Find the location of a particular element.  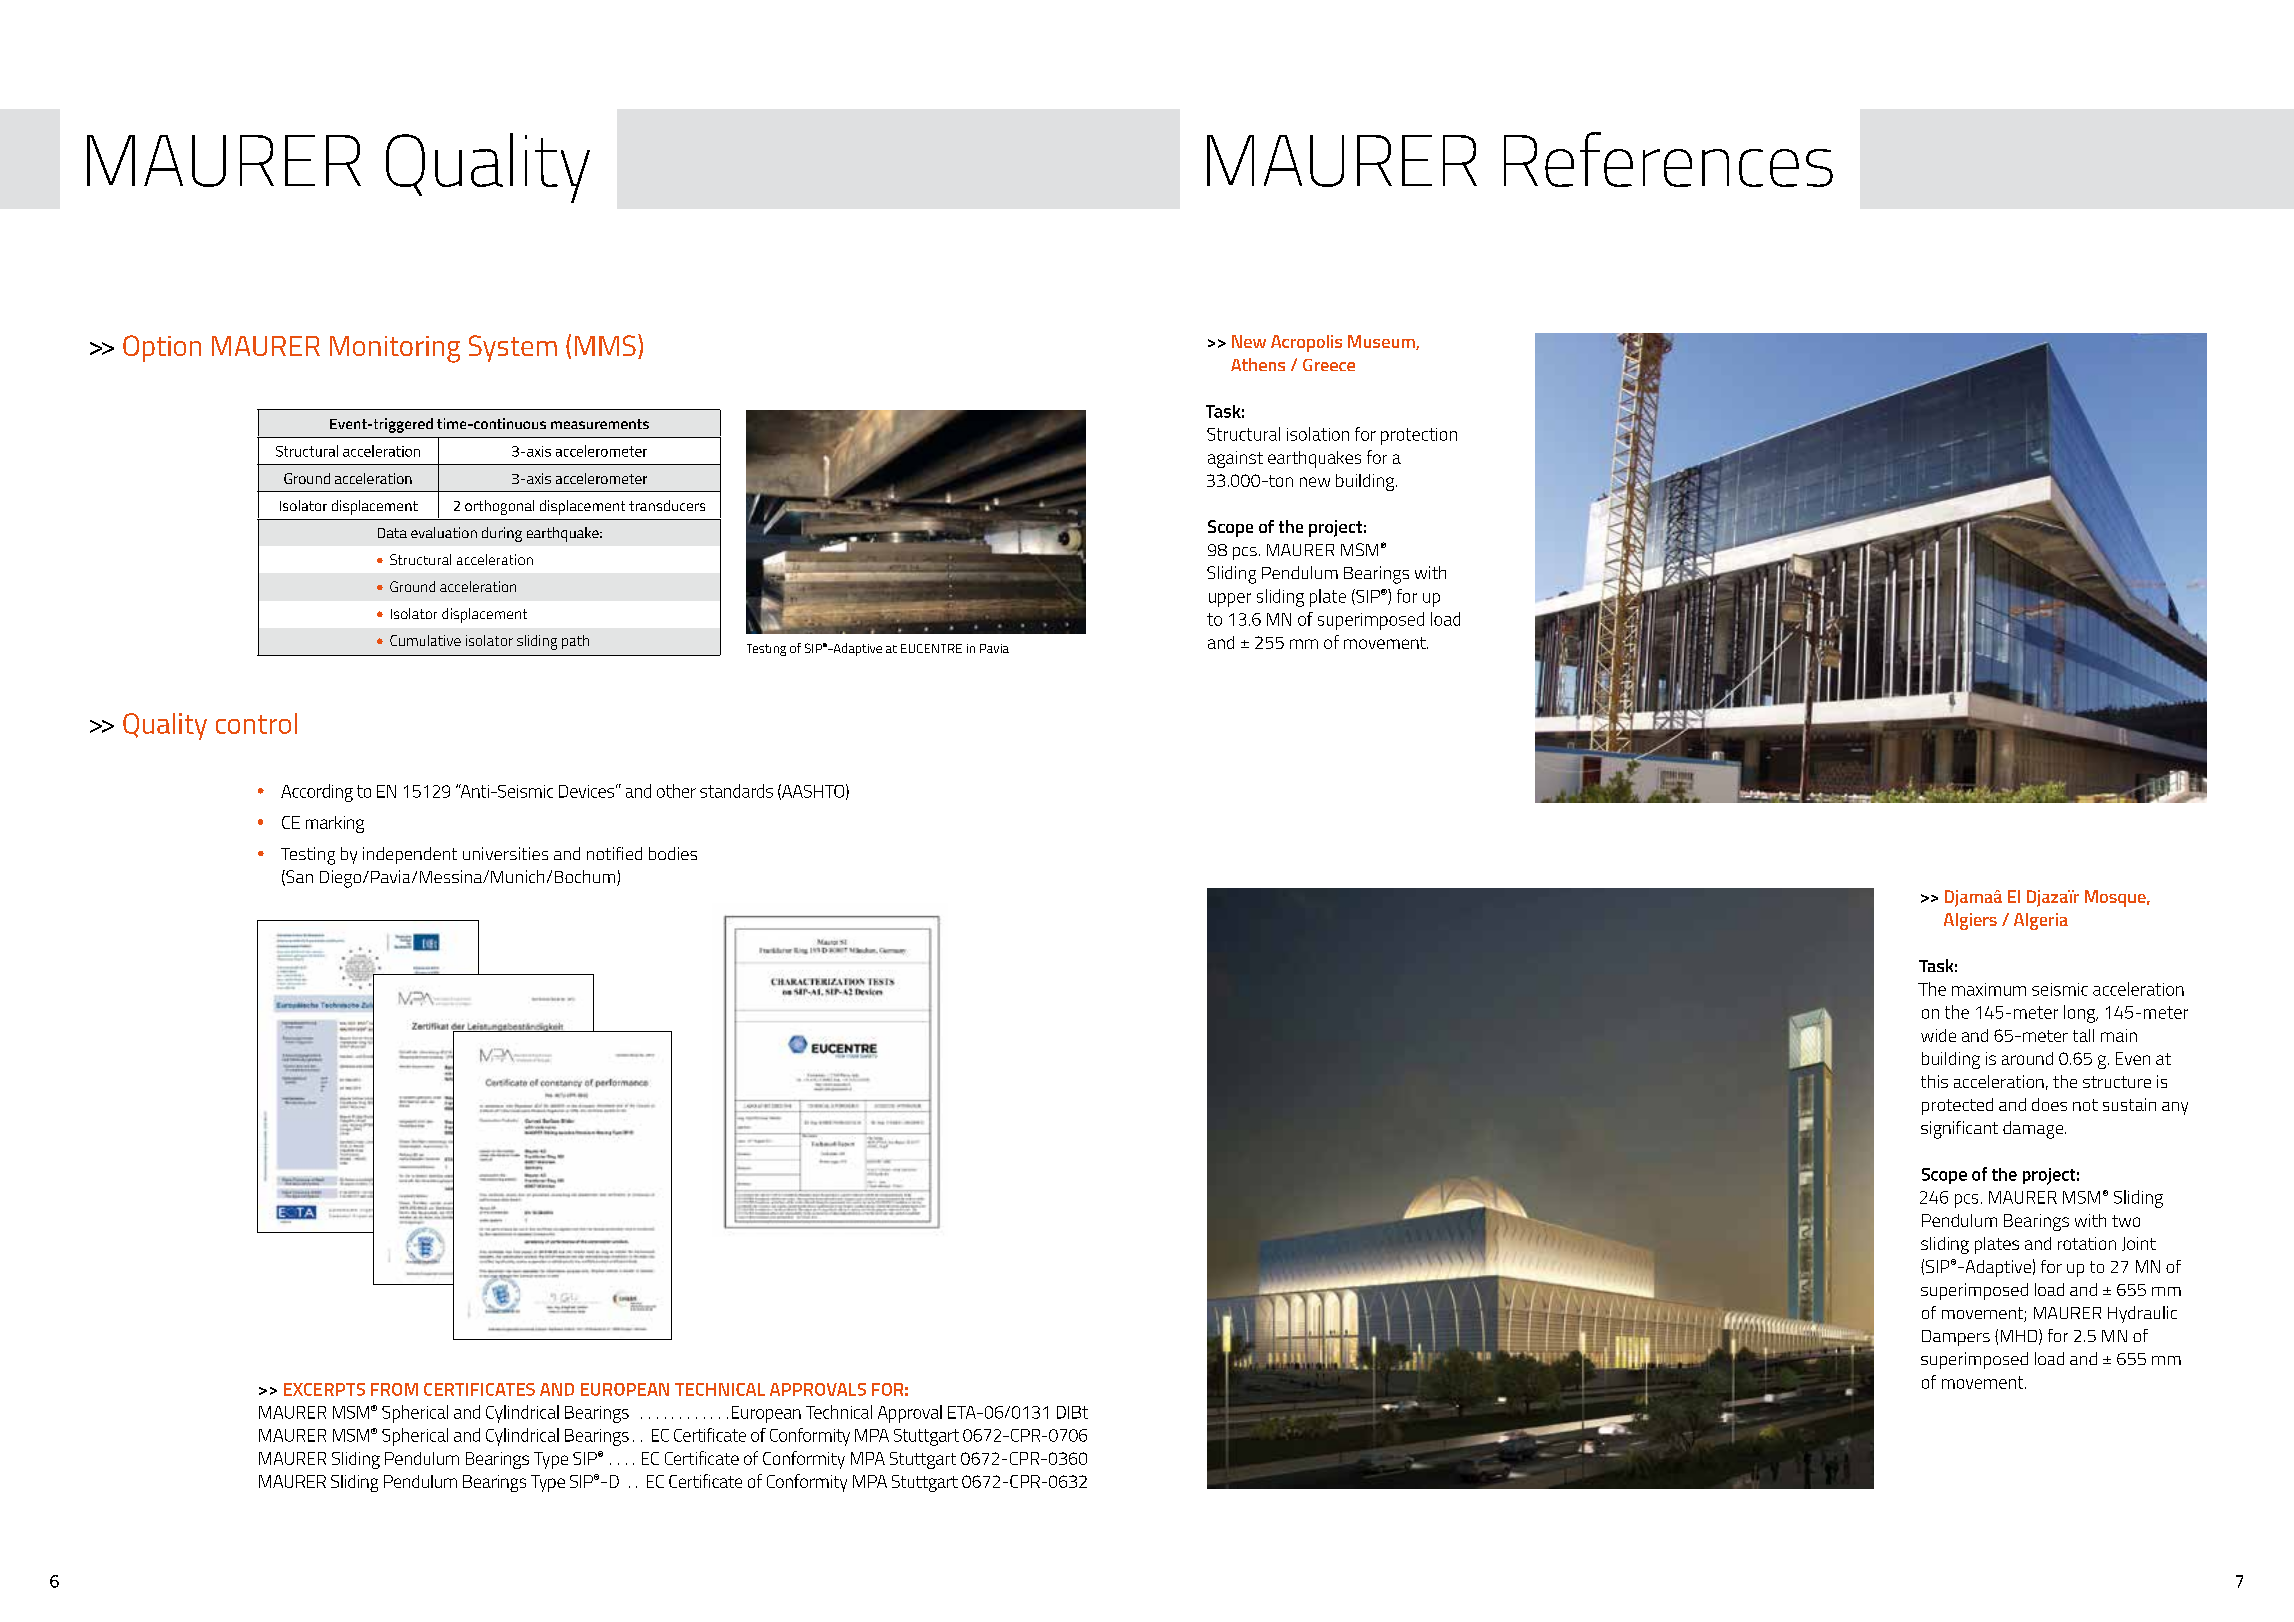

Algeria is located at coordinates (2041, 921).
